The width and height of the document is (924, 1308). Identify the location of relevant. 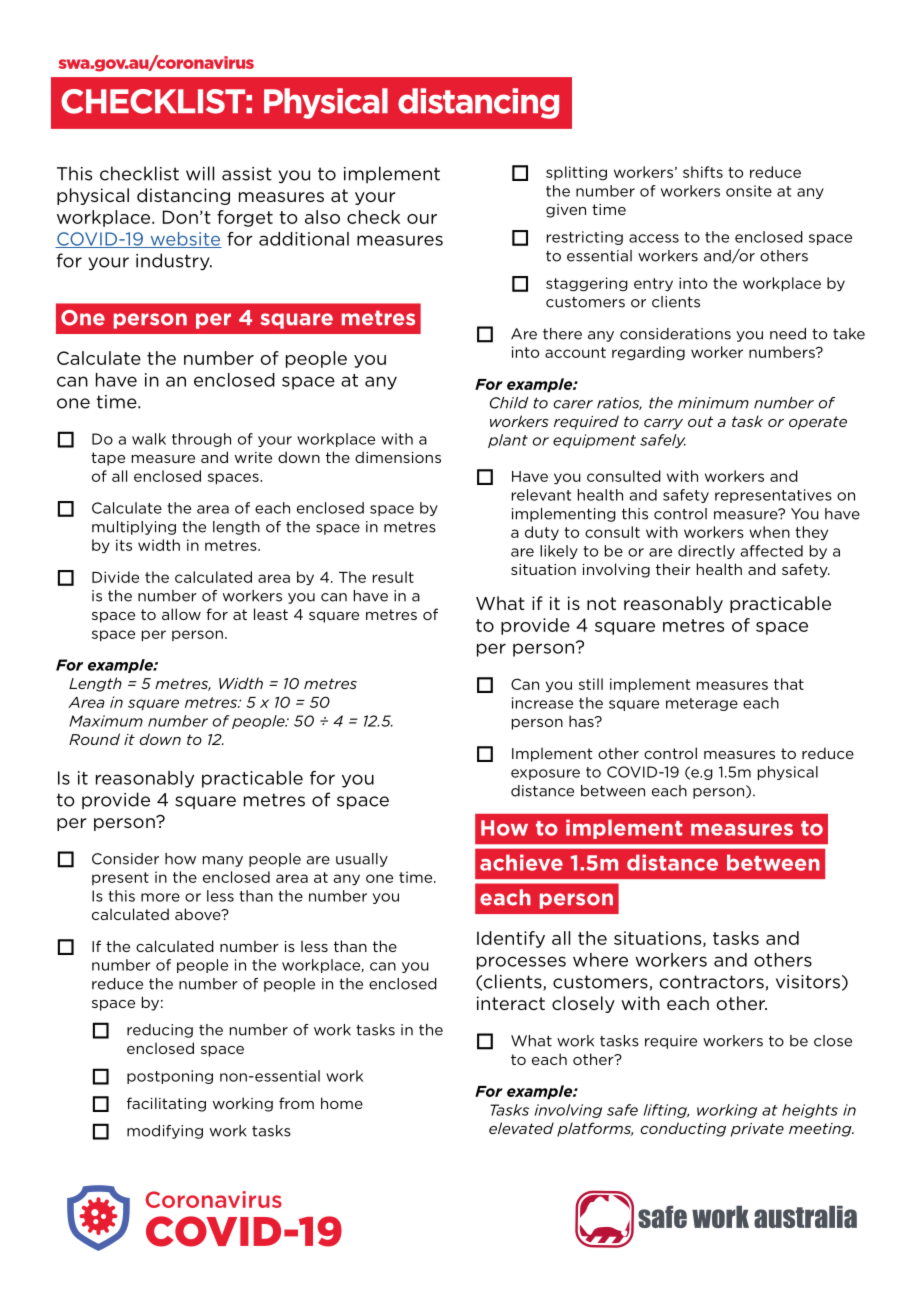
(541, 495).
